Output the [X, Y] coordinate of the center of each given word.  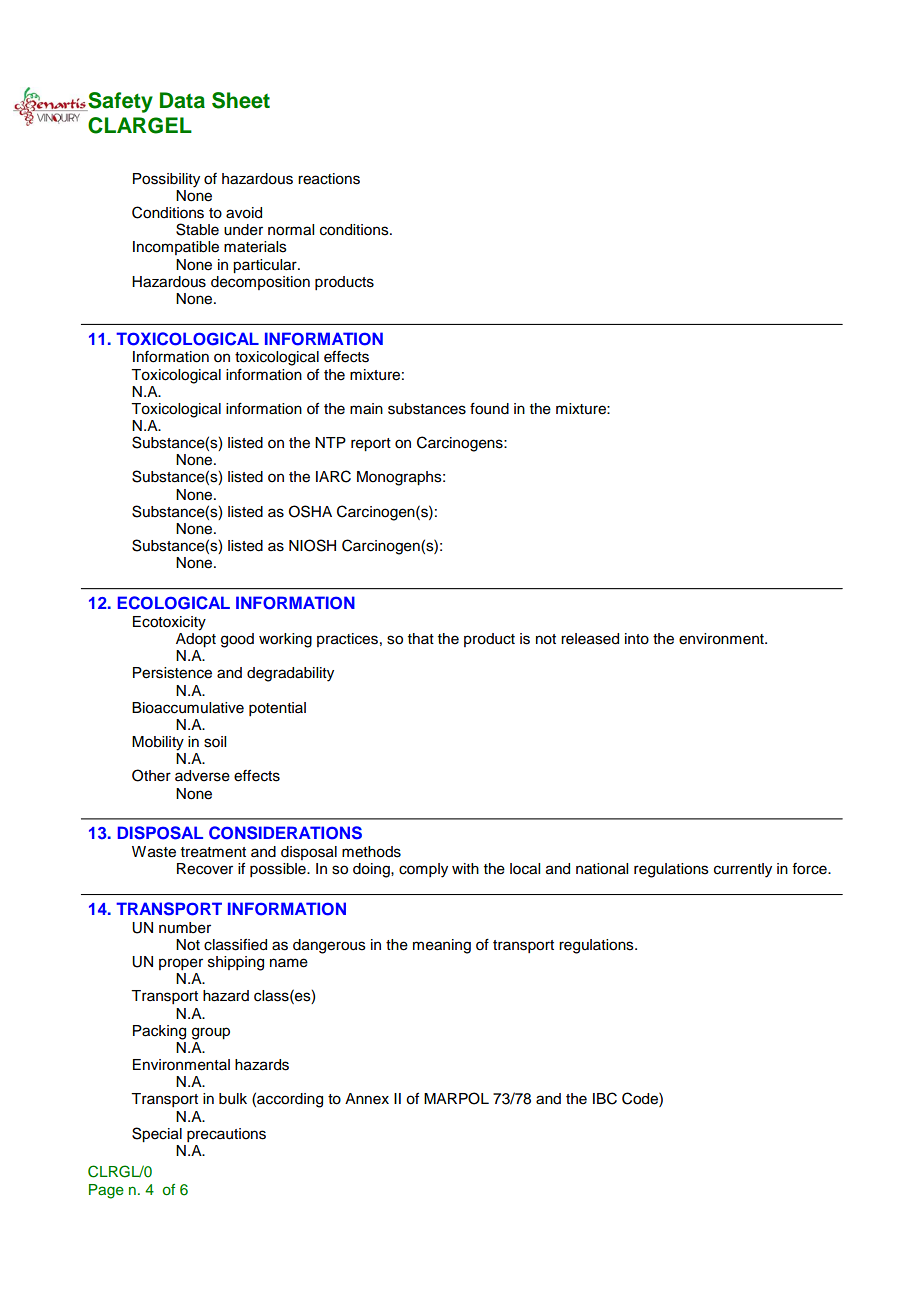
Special [157, 1134]
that [421, 638]
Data [182, 100]
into [637, 639]
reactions [329, 179]
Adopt [196, 640]
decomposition [260, 283]
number [185, 928]
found [489, 408]
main [366, 409]
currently [743, 870]
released [590, 639]
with [465, 868]
